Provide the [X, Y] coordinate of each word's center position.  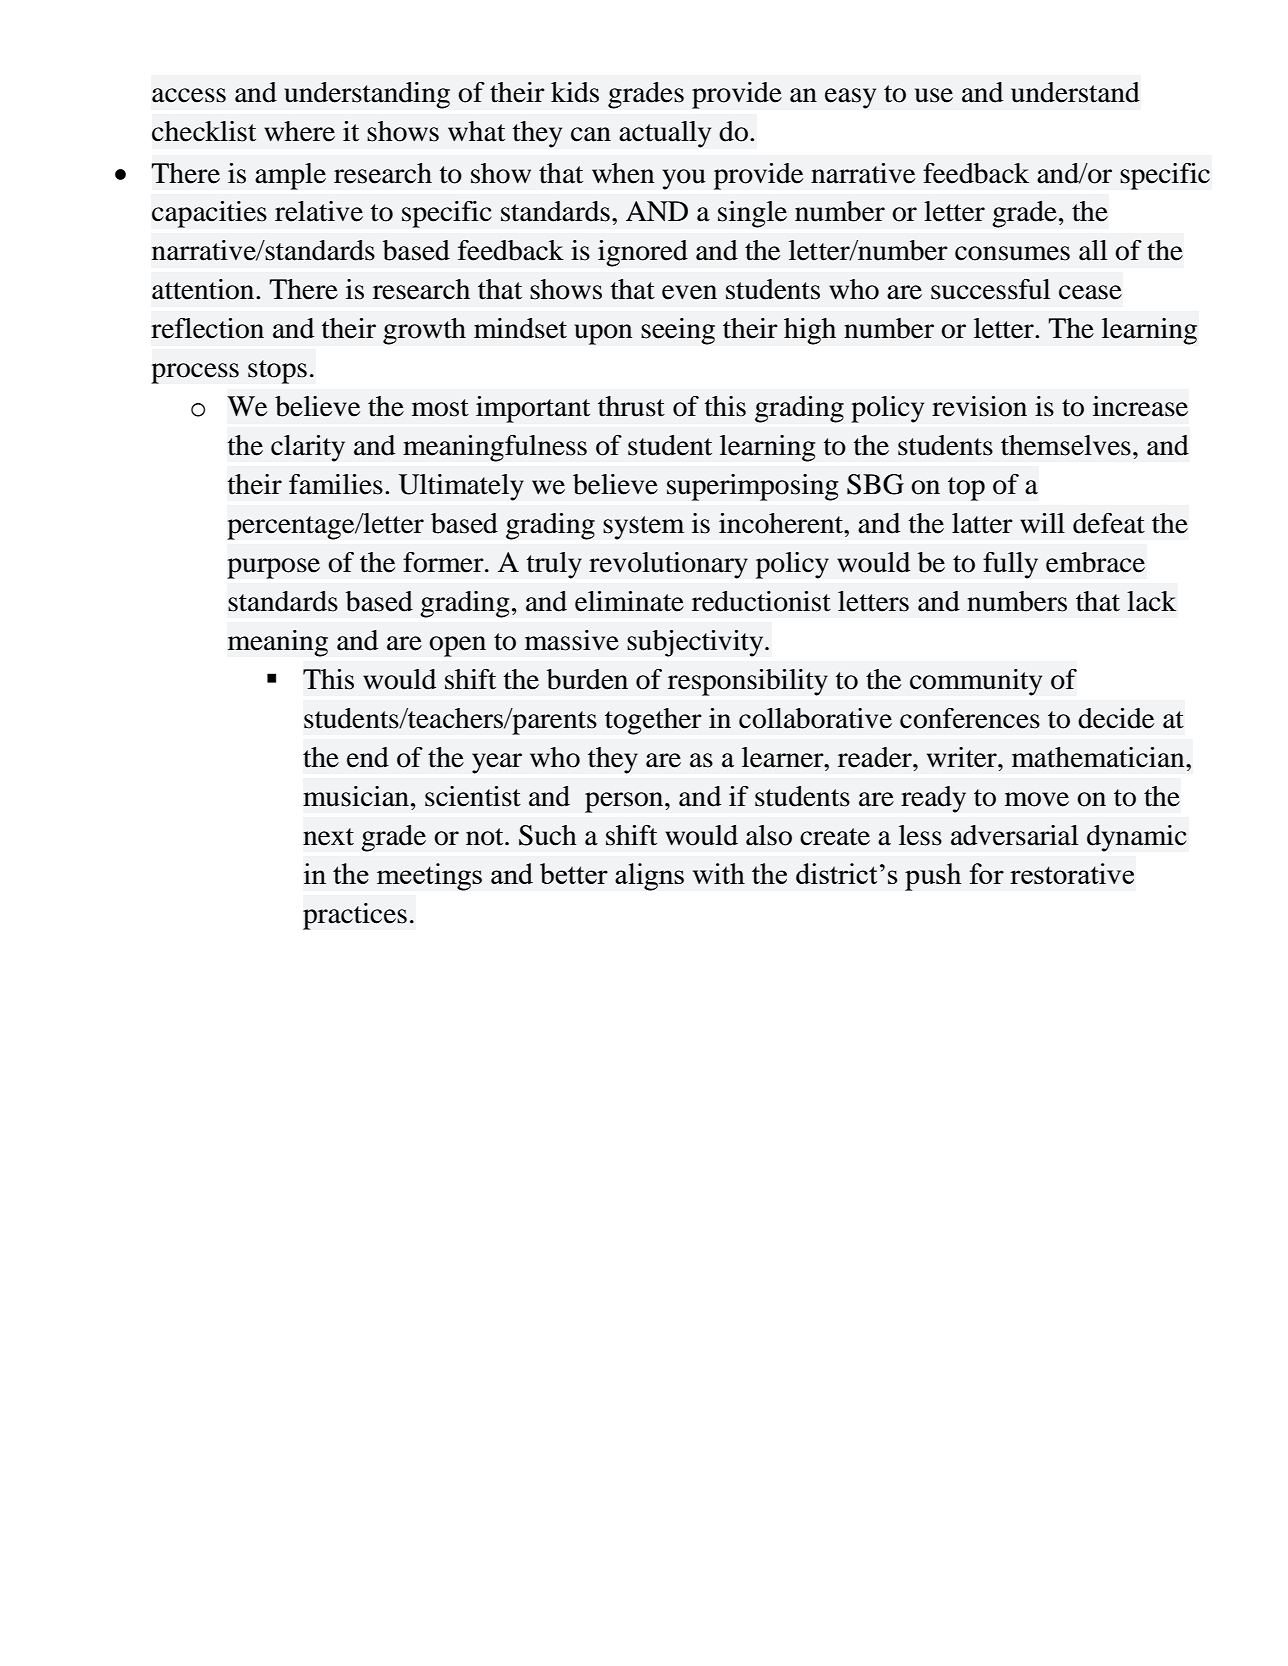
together [653, 721]
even [689, 292]
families [336, 484]
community [976, 682]
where [299, 131]
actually [665, 134]
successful [990, 289]
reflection [207, 328]
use [934, 95]
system [643, 528]
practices [355, 916]
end [368, 757]
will [1042, 523]
